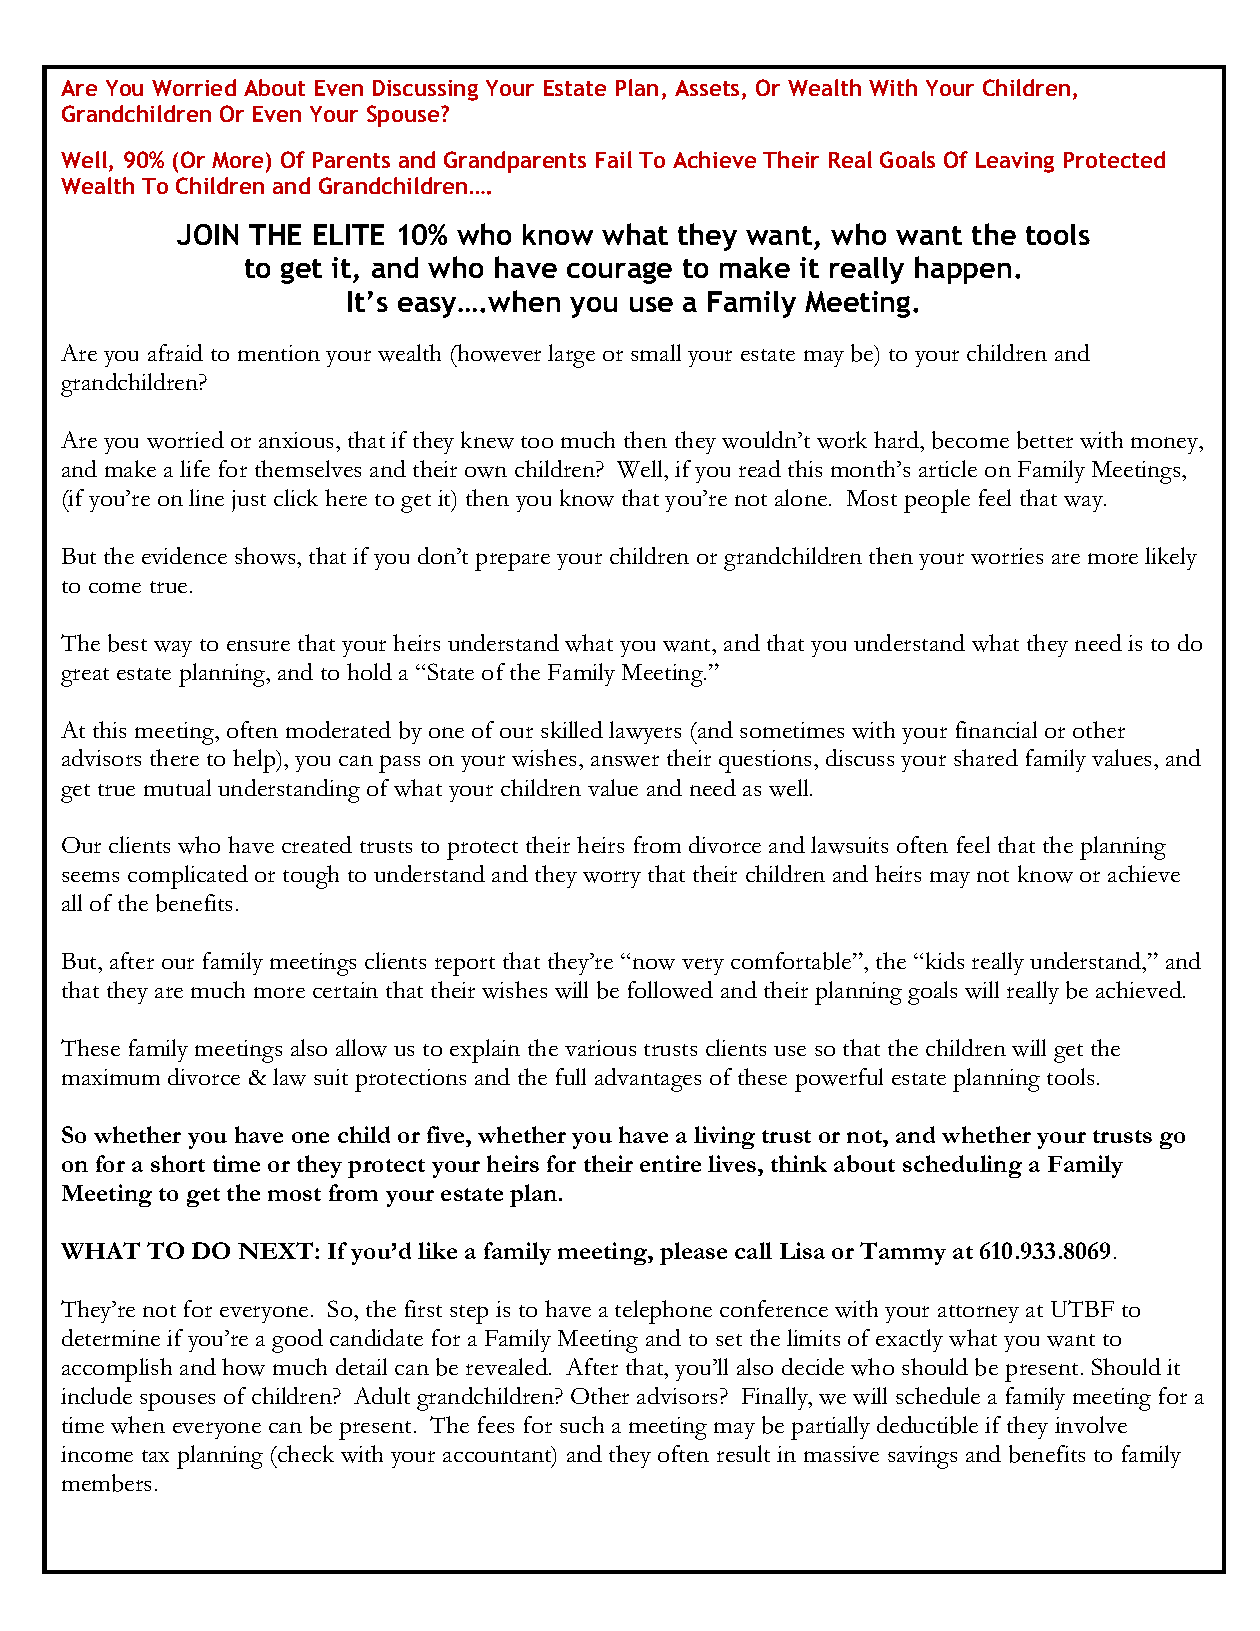 The height and width of the page is (1631, 1260). I want to click on better, so click(1045, 440).
